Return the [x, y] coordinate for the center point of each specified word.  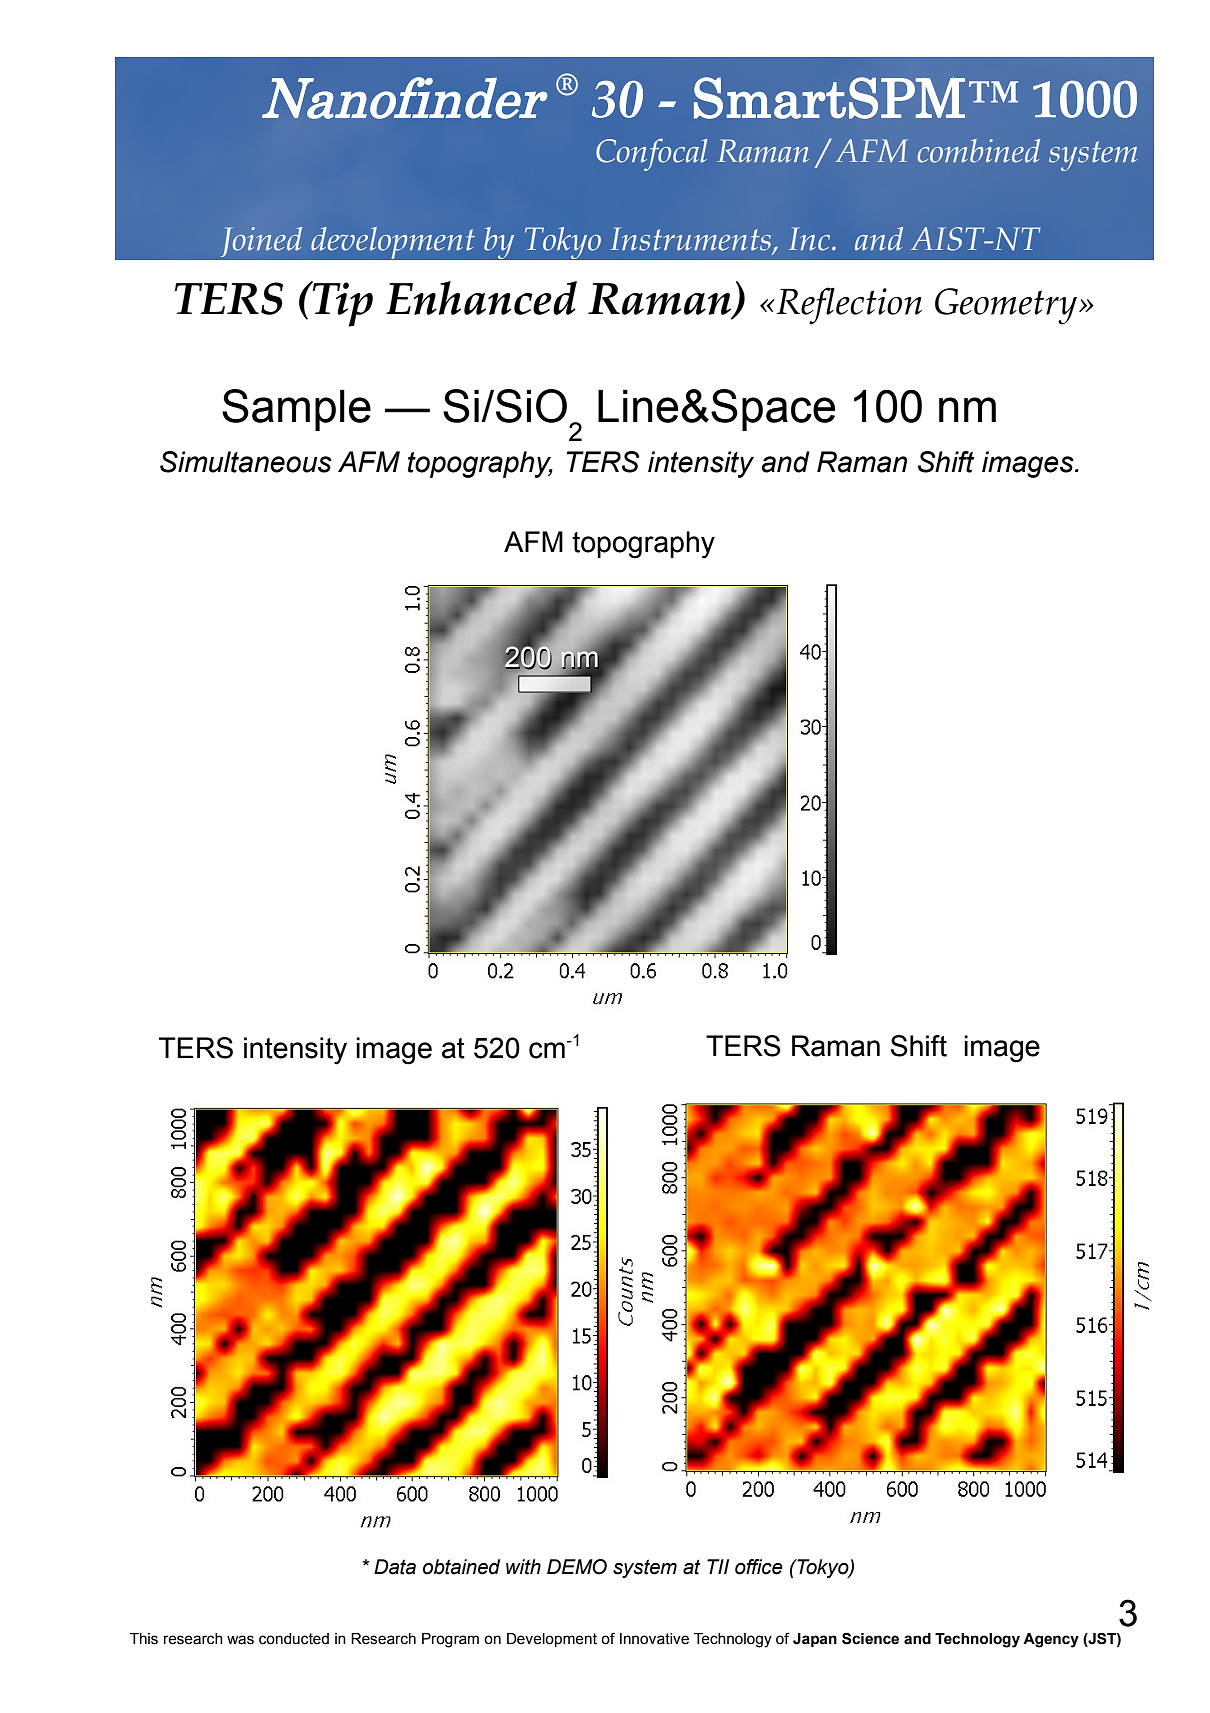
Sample [296, 410]
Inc [811, 239]
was [240, 1640]
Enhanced [481, 298]
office [759, 1567]
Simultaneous [246, 462]
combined [978, 151]
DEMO [577, 1567]
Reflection [849, 306]
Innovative [654, 1639]
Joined [261, 242]
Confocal [652, 154]
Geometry [1006, 306]
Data [395, 1567]
